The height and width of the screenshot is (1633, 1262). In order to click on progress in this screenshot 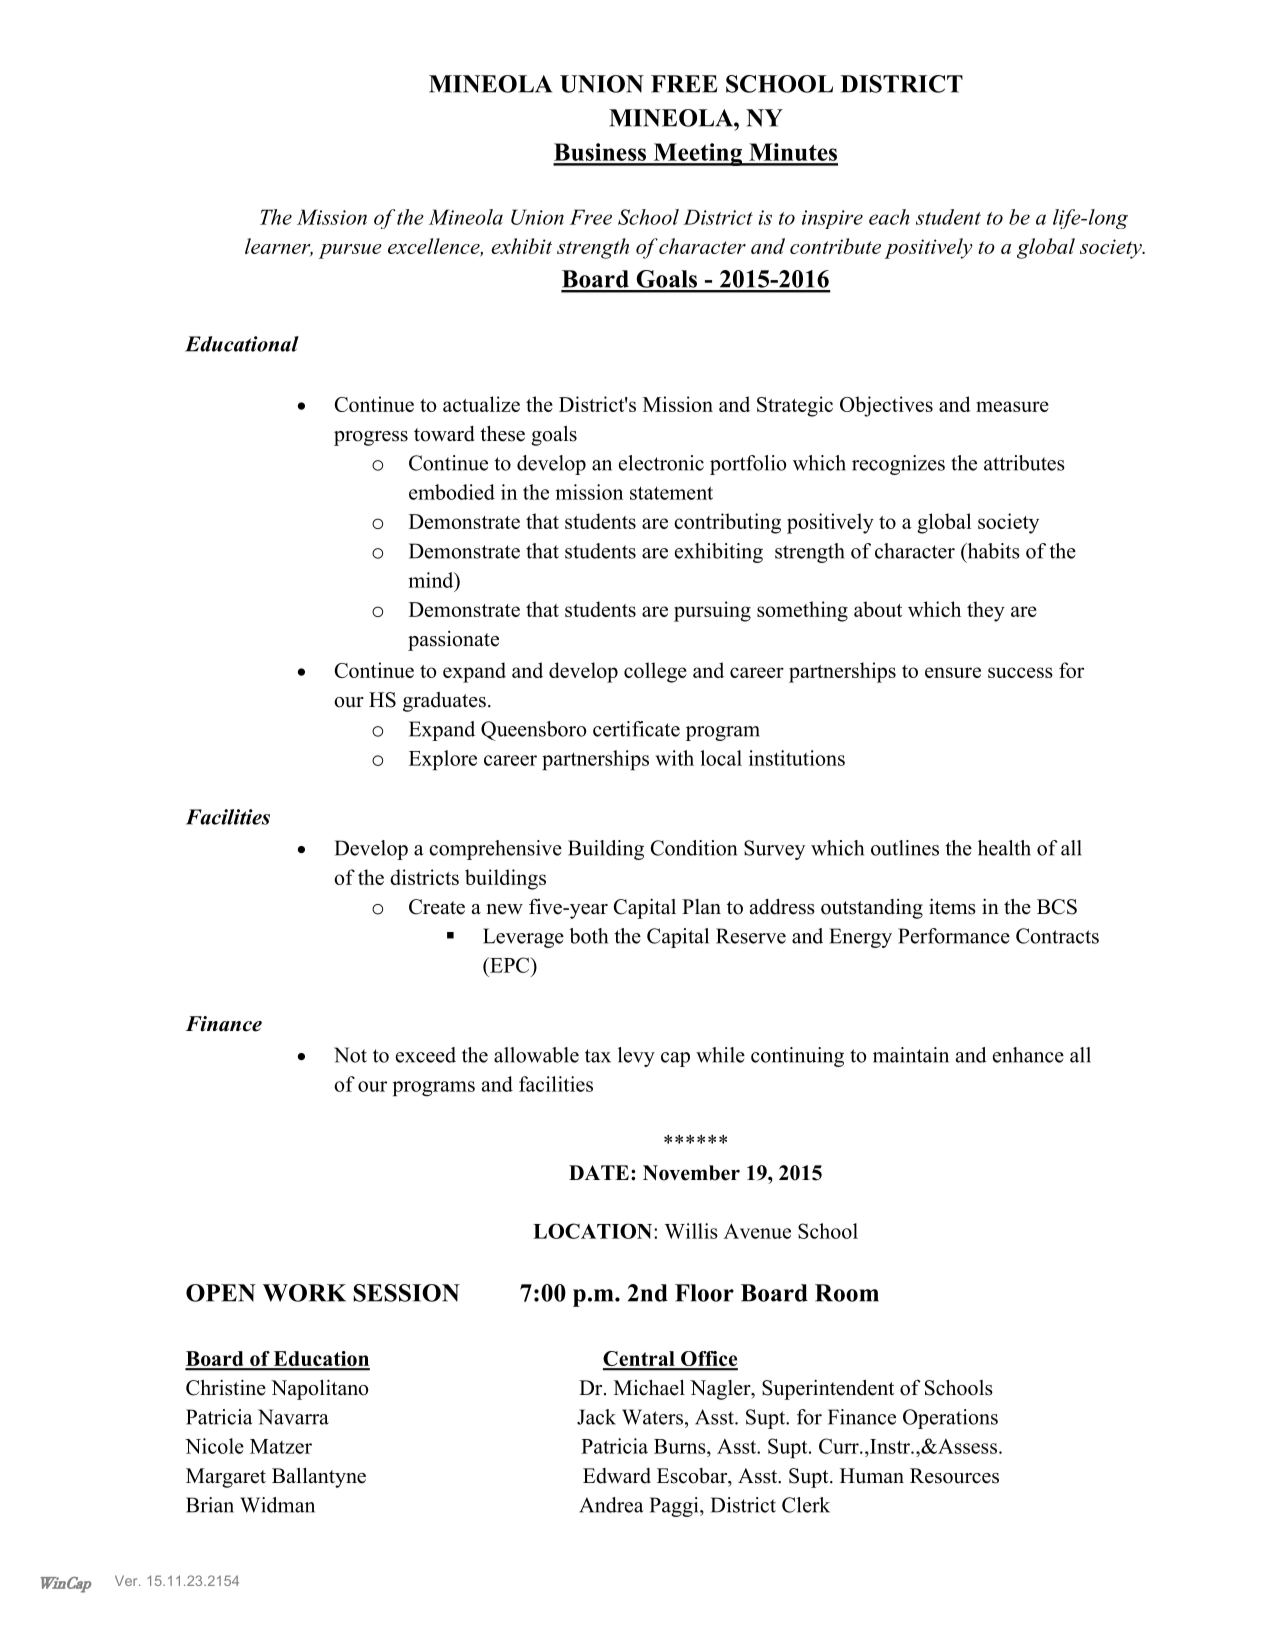, I will do `click(371, 438)`.
